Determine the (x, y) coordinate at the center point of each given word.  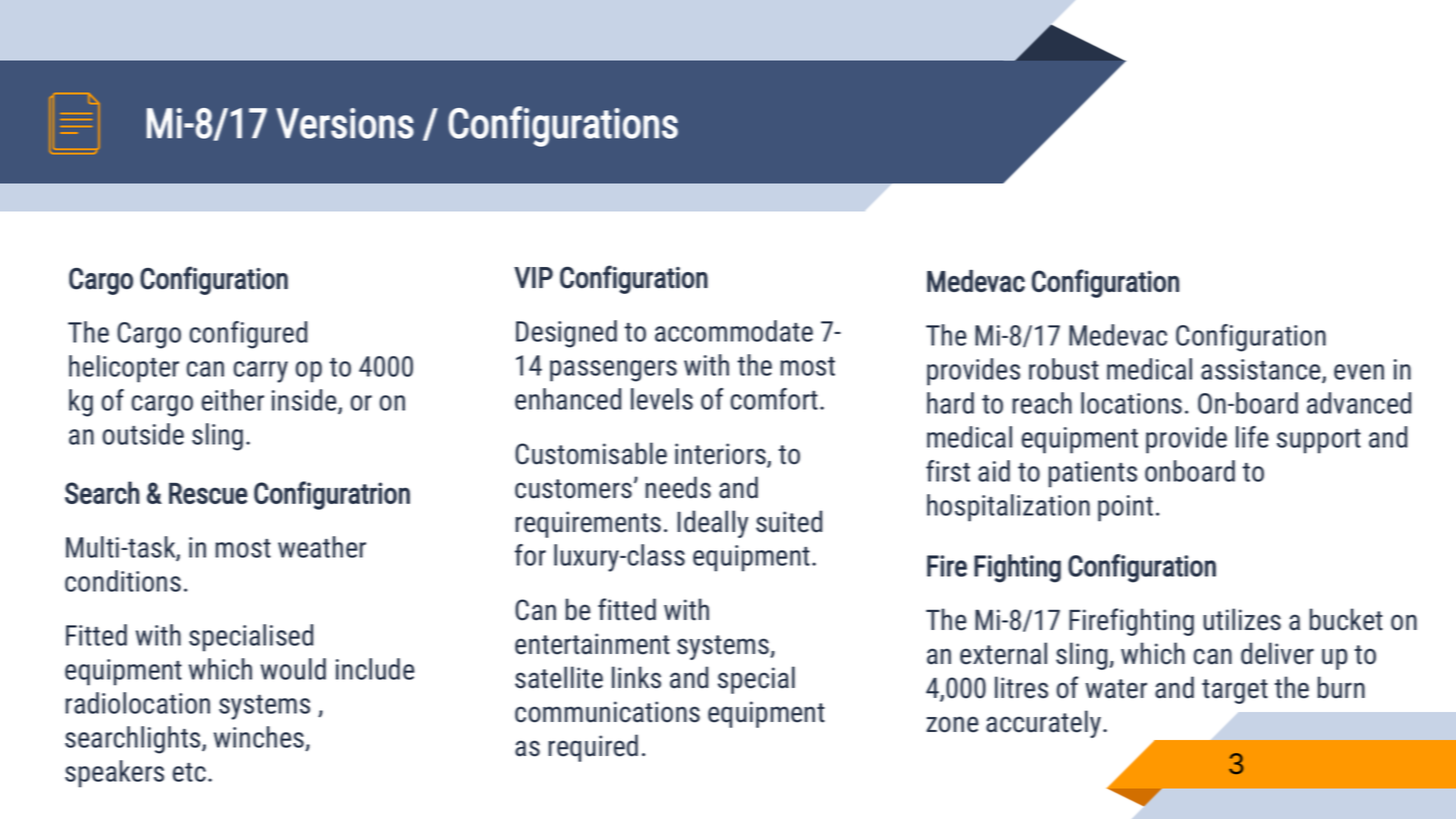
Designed (566, 334)
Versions (345, 123)
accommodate (734, 331)
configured (248, 335)
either (233, 400)
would (293, 669)
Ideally (712, 524)
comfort (774, 399)
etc (189, 772)
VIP (533, 277)
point (1125, 508)
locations (1131, 403)
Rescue (208, 493)
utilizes (1242, 619)
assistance (1262, 370)
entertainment (592, 644)
